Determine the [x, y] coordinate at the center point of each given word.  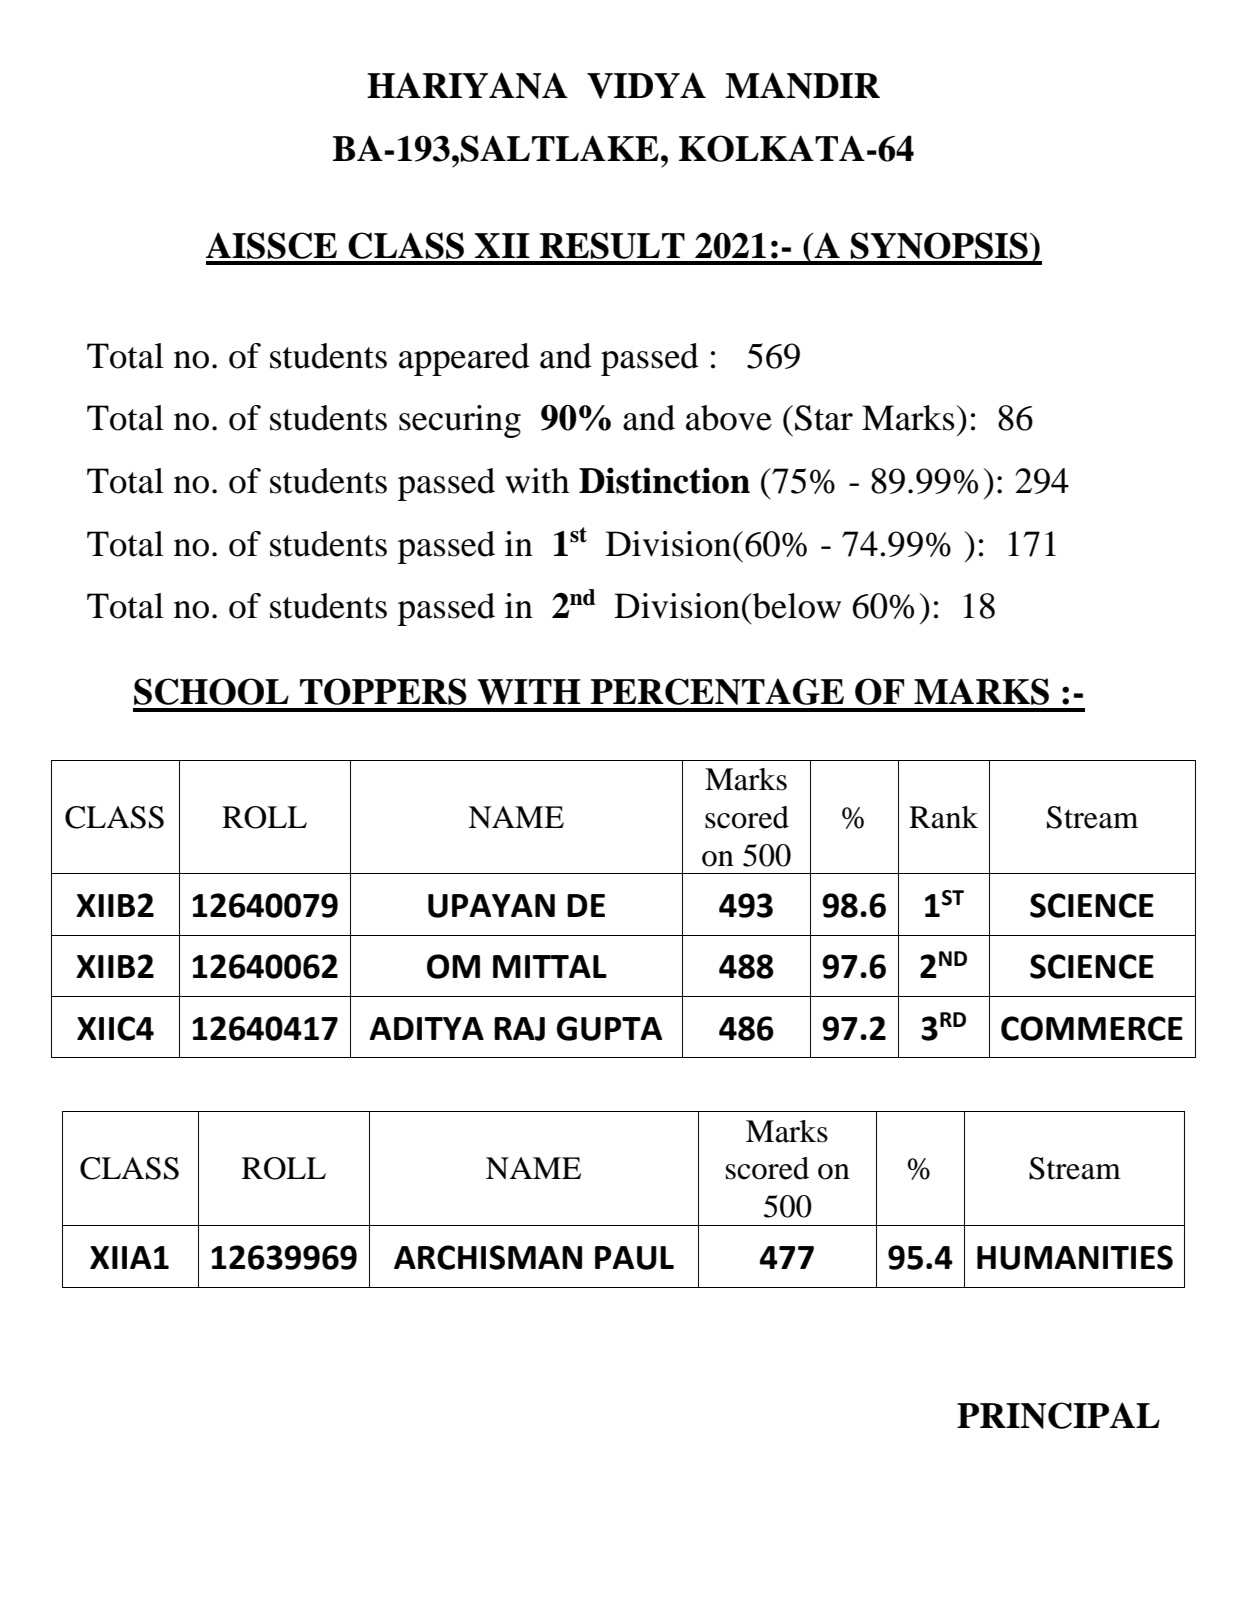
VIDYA [646, 85]
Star [824, 418]
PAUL [634, 1258]
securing [460, 421]
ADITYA [426, 1028]
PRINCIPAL [1058, 1415]
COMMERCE [1092, 1028]
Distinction [664, 480]
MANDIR [802, 85]
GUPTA [609, 1028]
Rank [943, 817]
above [729, 418]
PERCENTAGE [717, 691]
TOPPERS [383, 691]
